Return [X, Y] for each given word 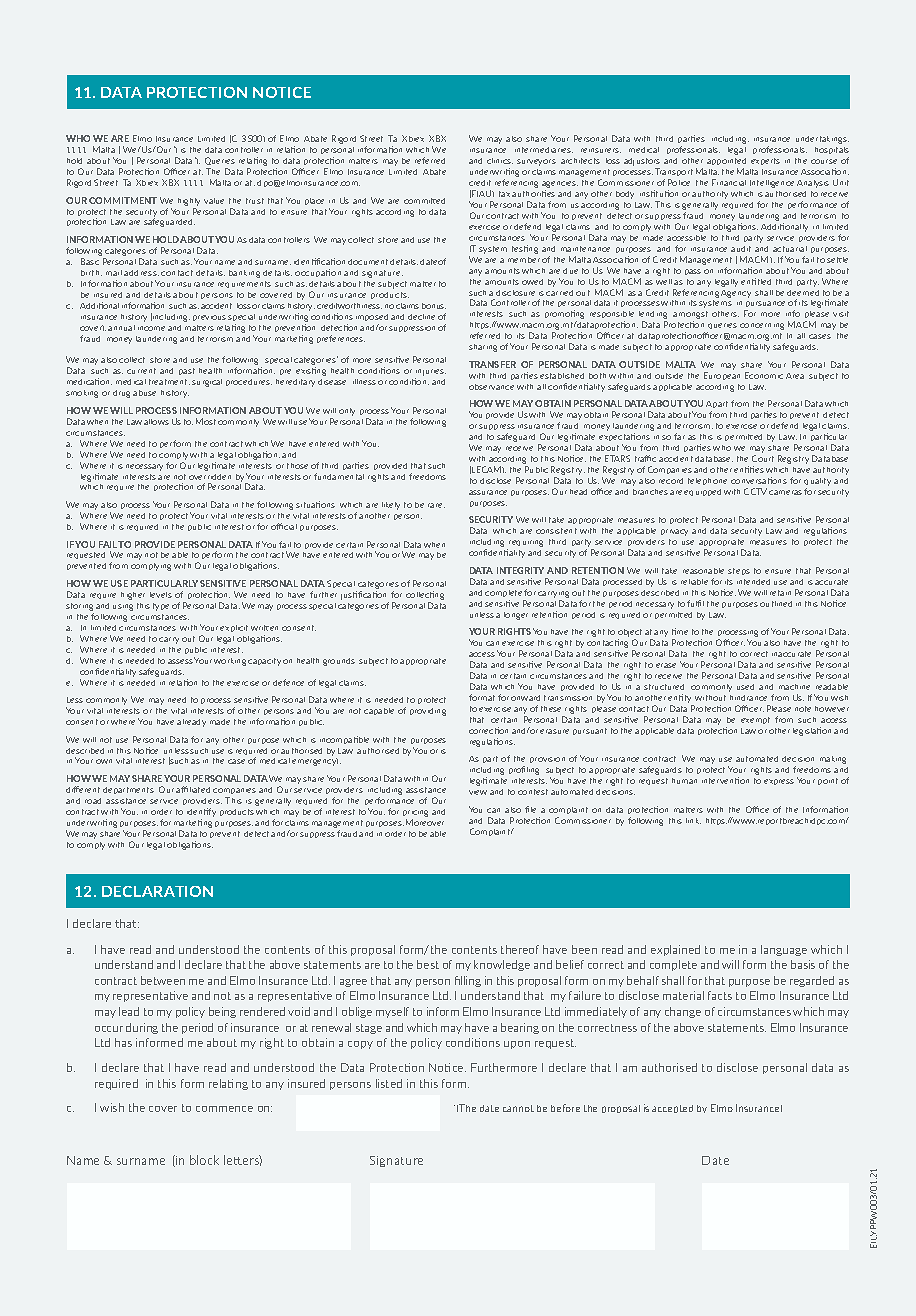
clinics [500, 161]
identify [201, 812]
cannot [518, 1108]
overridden [210, 477]
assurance [488, 492]
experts [765, 161]
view [478, 792]
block [204, 1160]
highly [189, 202]
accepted [672, 1109]
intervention [725, 780]
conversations [759, 480]
